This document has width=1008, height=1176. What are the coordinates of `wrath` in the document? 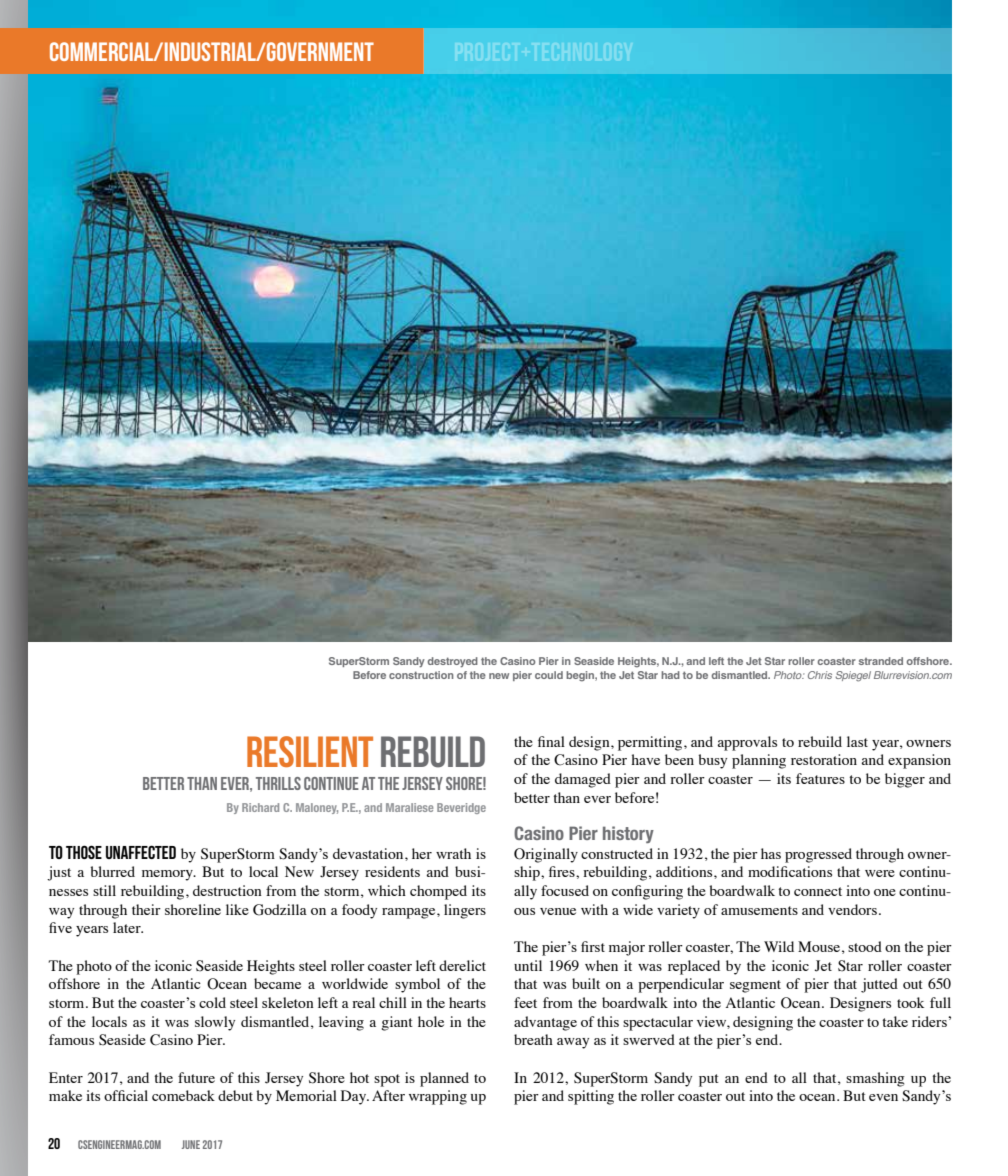 It's located at (453, 853).
